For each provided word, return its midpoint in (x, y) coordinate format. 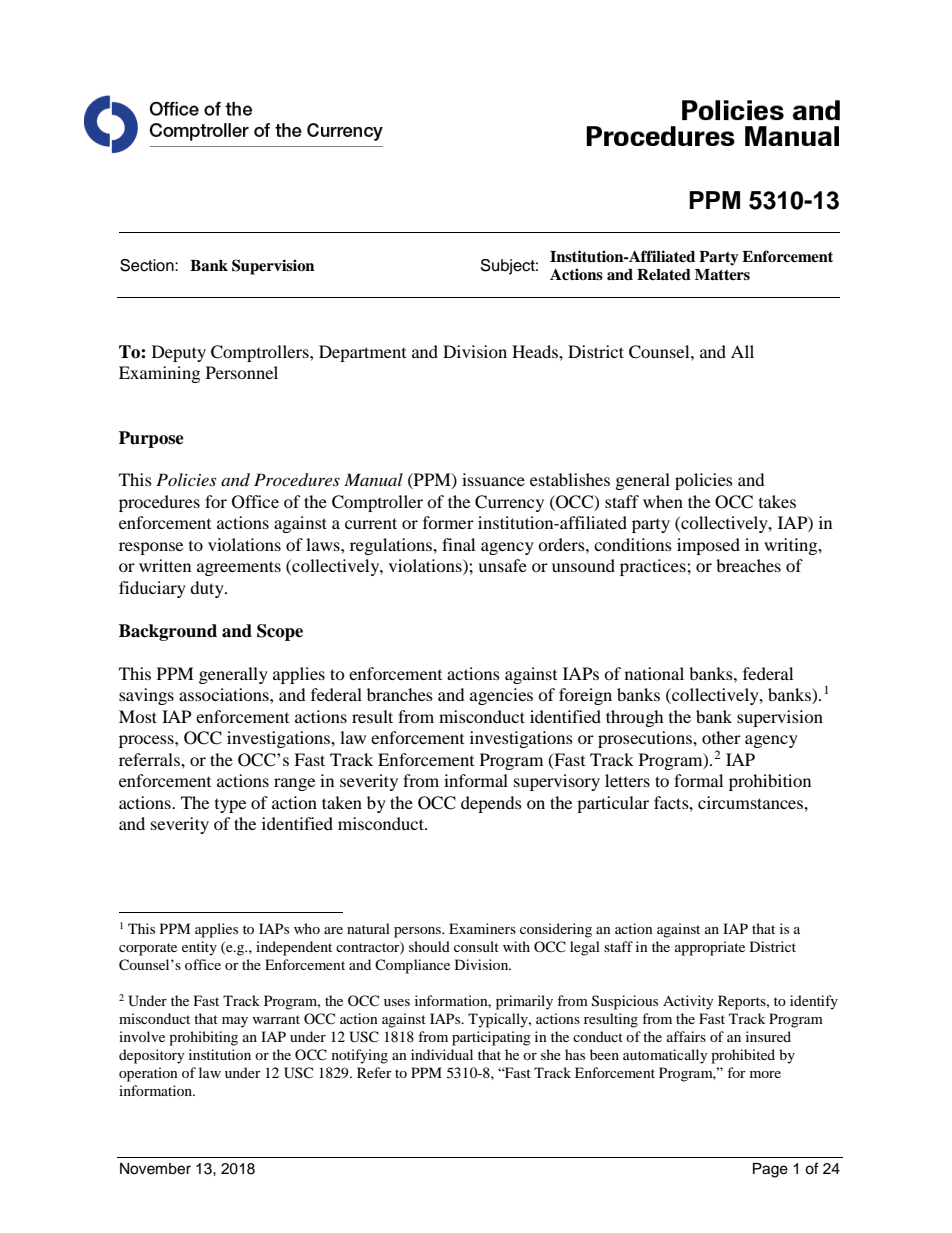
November (155, 1169)
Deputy (179, 353)
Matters (722, 275)
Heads (536, 351)
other (721, 737)
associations (225, 694)
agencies (501, 696)
